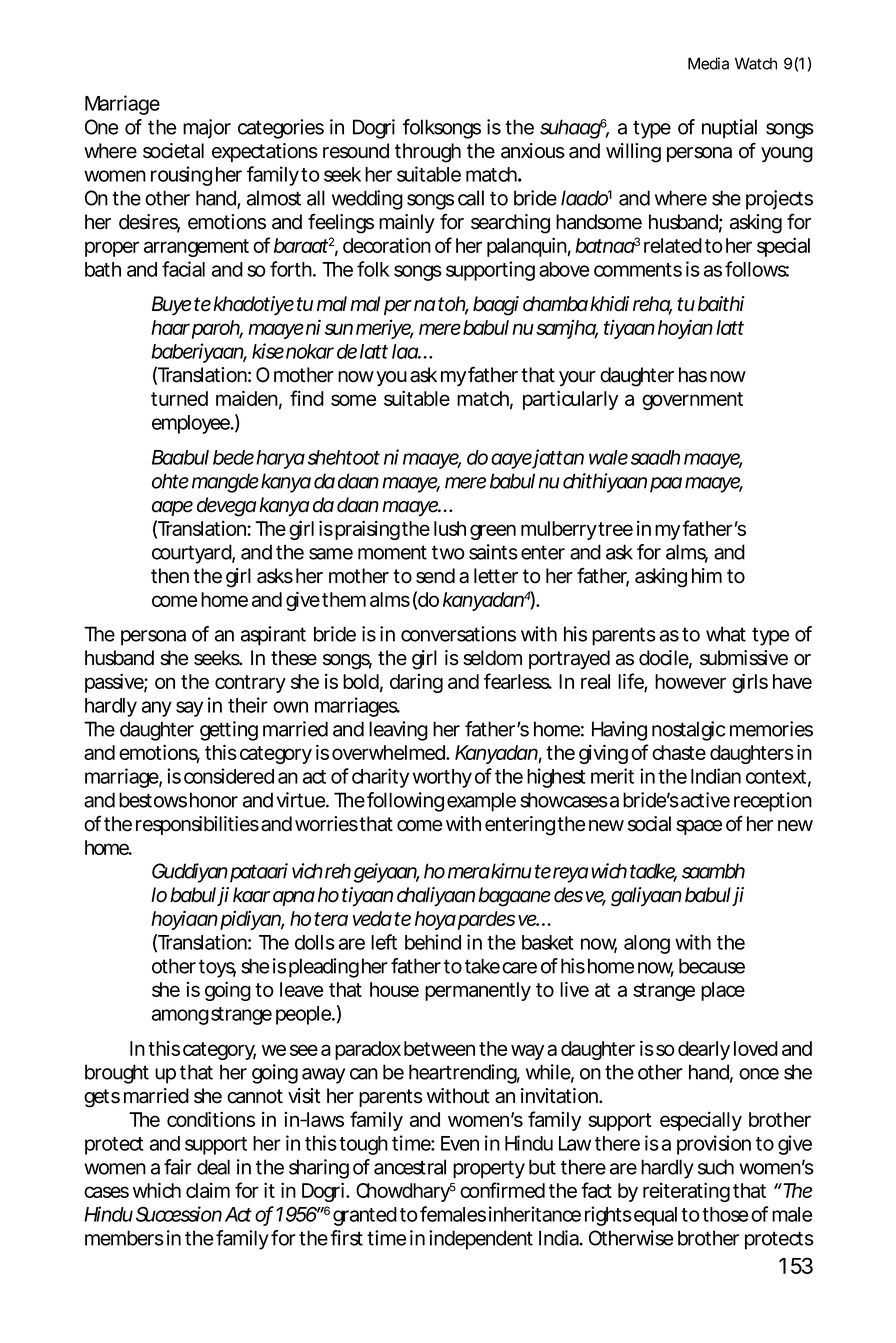  I want to click on permanently, so click(478, 991).
